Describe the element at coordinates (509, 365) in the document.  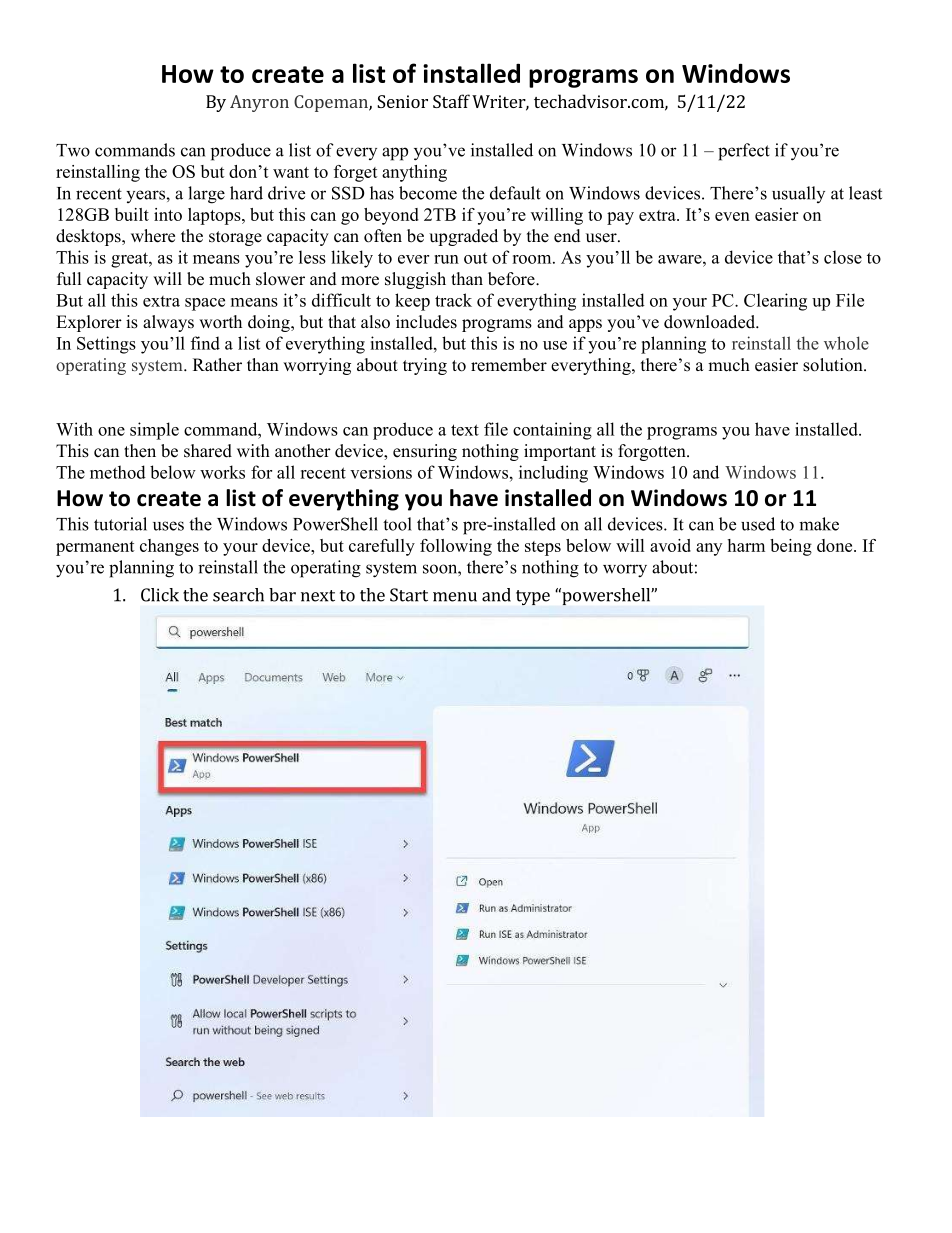
I see `remember` at that location.
